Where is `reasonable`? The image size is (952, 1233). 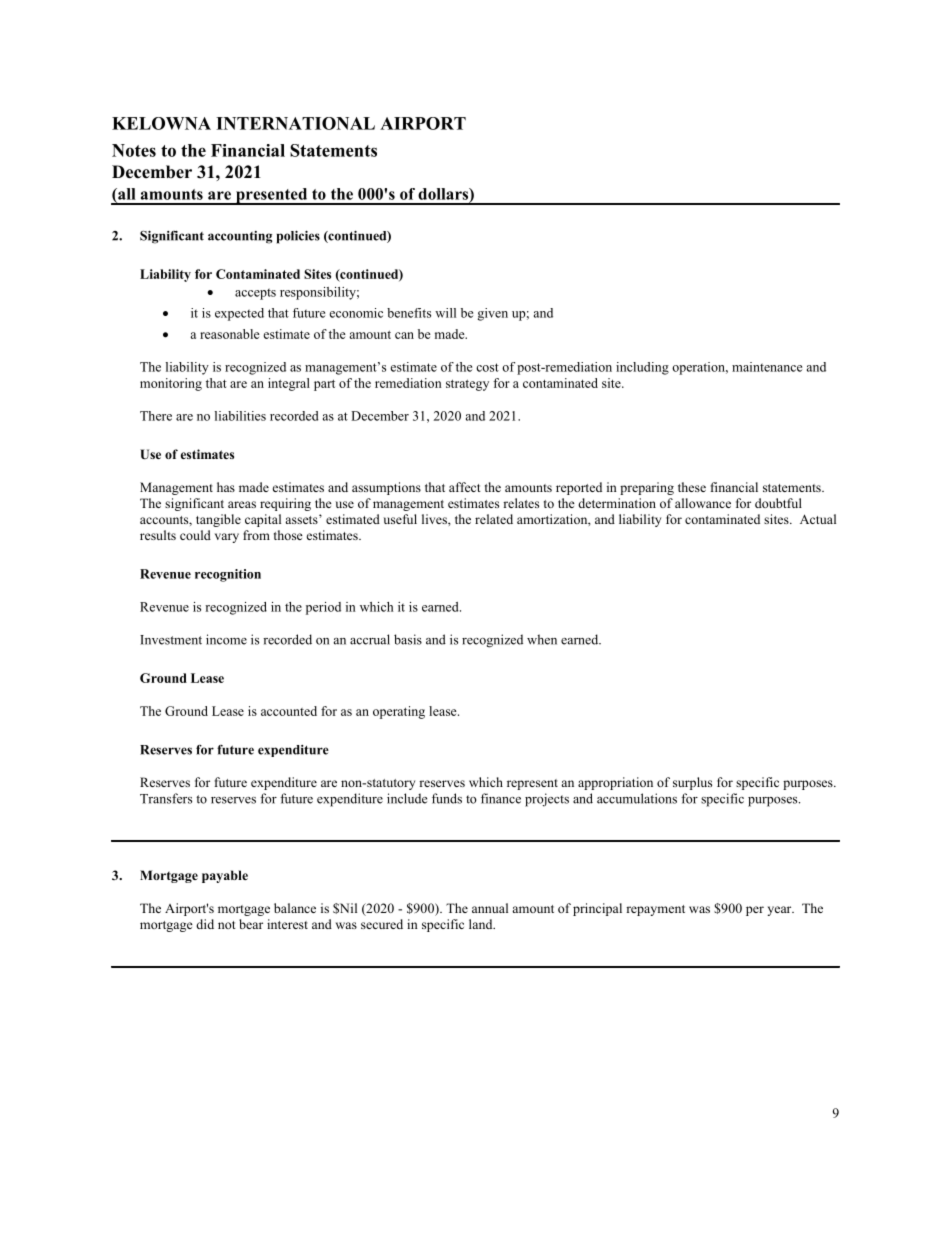
reasonable is located at coordinates (230, 334).
